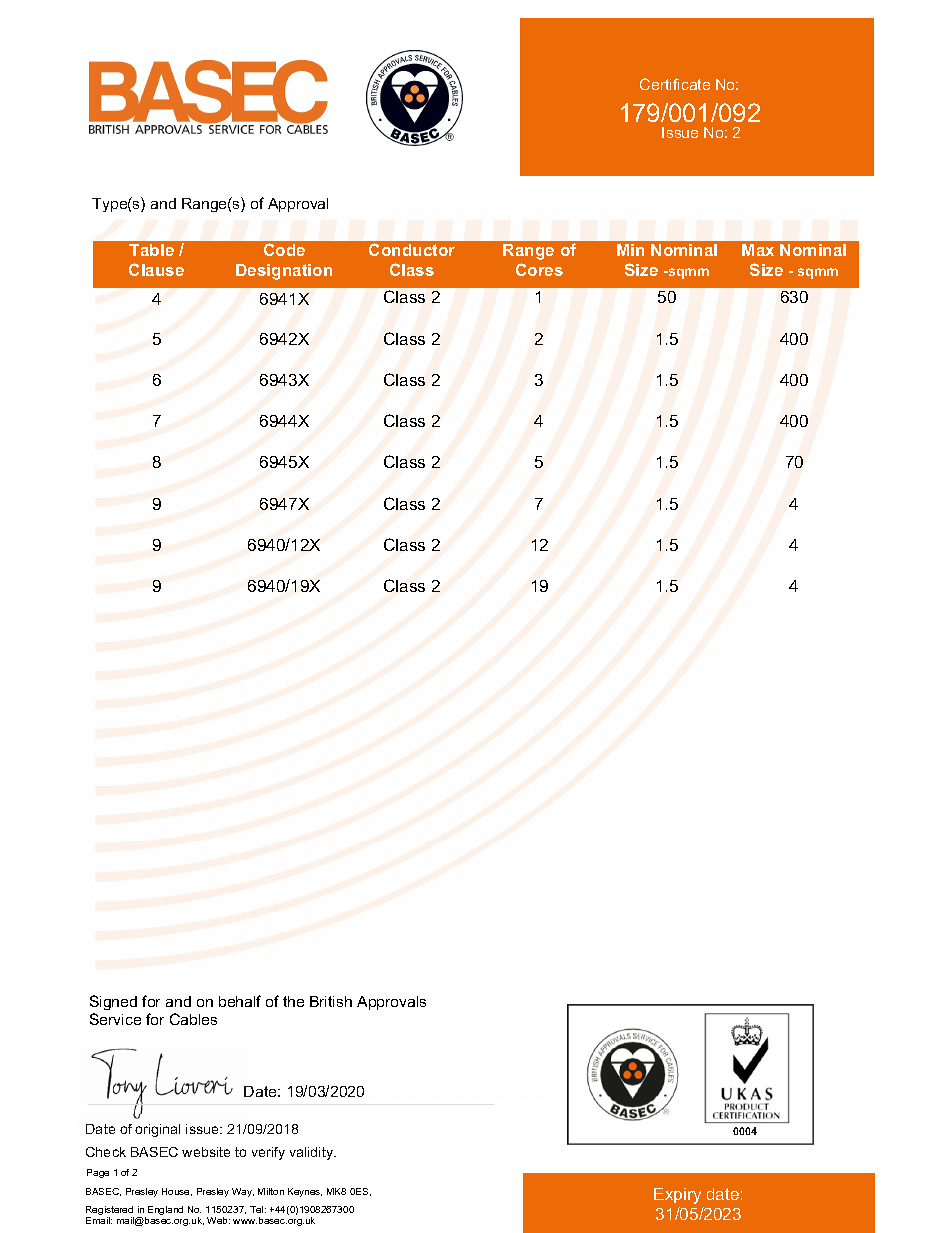  Describe the element at coordinates (156, 269) in the document. I see `Clause` at that location.
